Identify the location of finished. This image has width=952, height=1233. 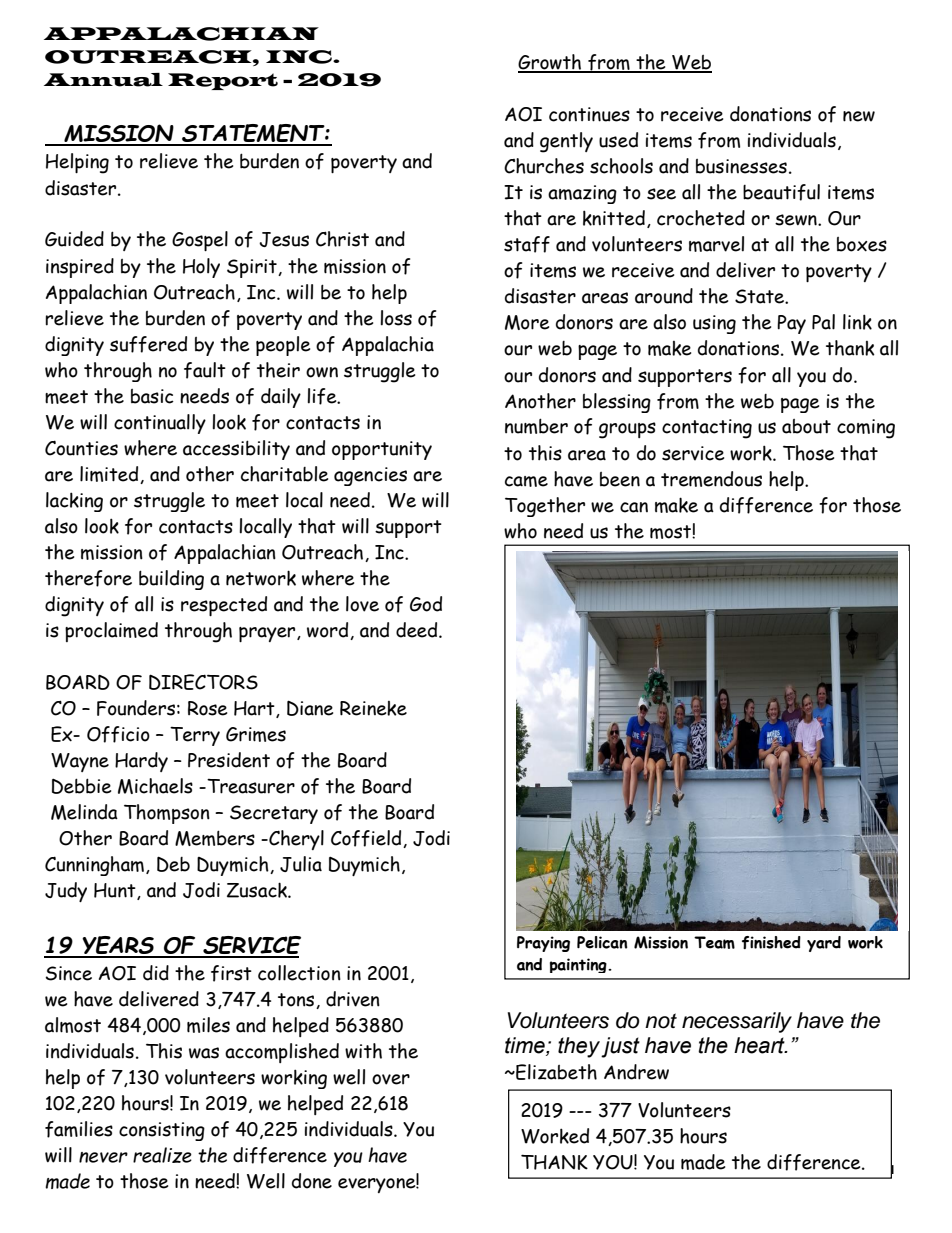
(771, 942).
